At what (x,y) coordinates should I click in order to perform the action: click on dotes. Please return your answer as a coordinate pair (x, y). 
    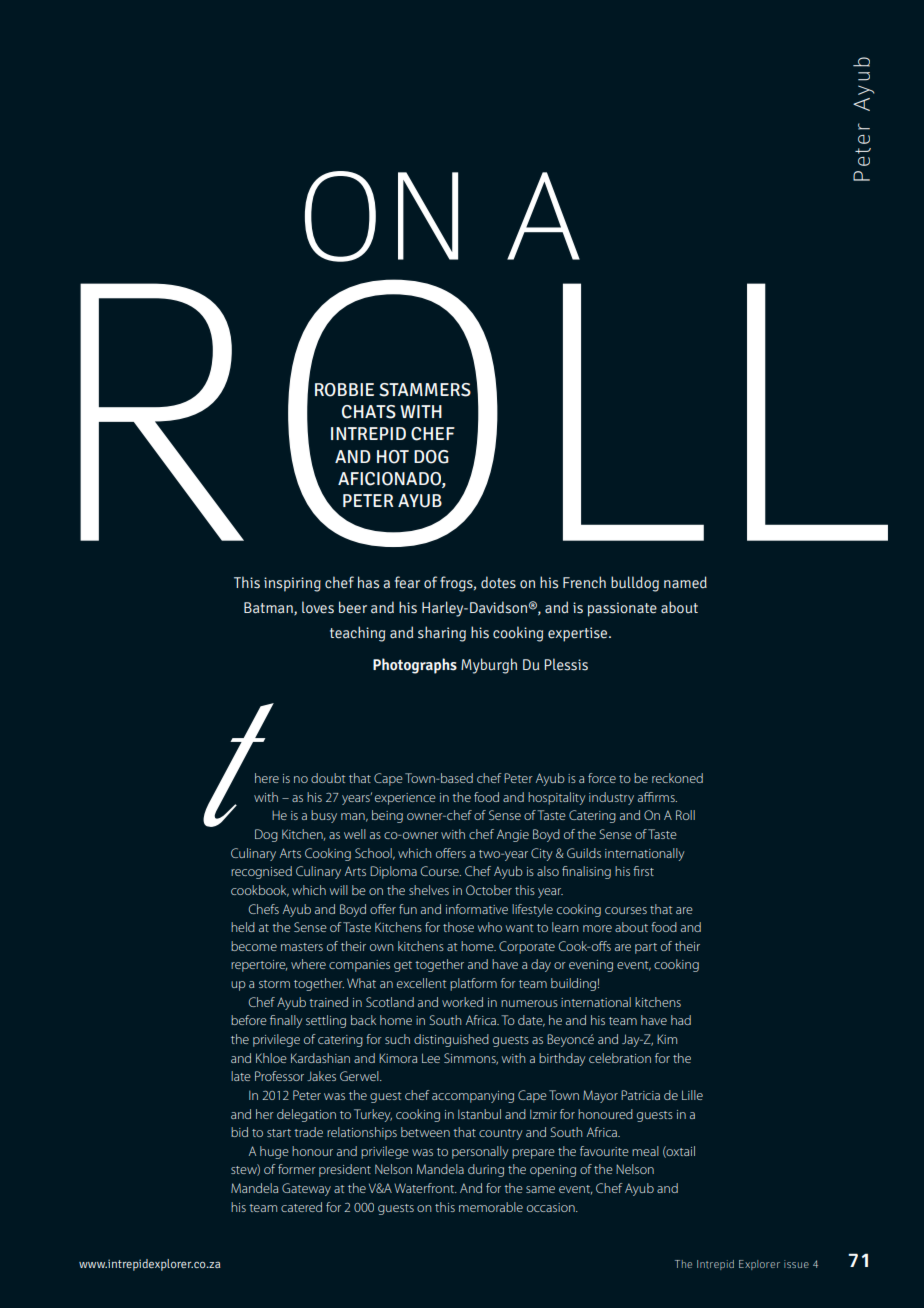
    Looking at the image, I should click on (498, 582).
